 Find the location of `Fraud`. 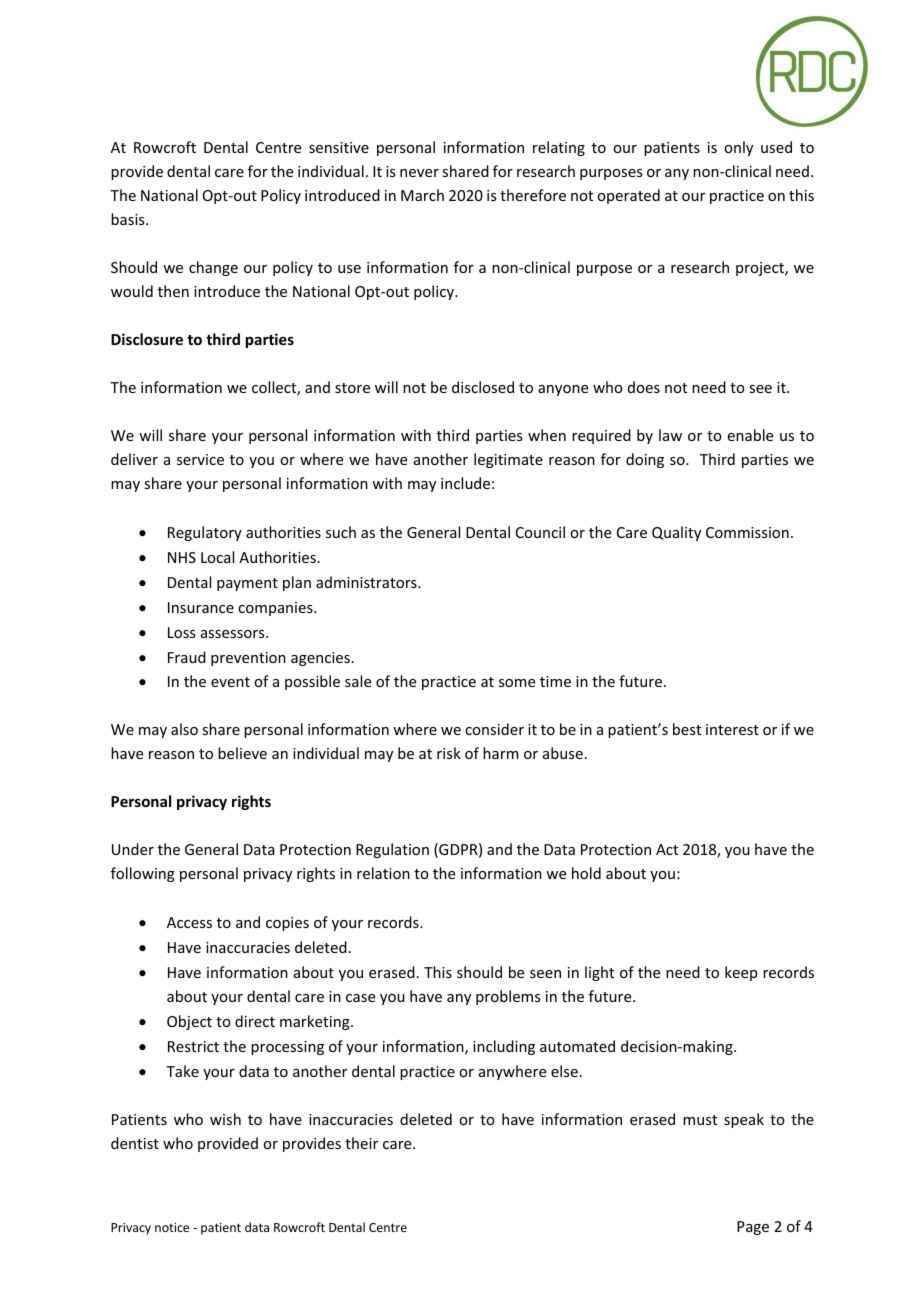

Fraud is located at coordinates (187, 657).
